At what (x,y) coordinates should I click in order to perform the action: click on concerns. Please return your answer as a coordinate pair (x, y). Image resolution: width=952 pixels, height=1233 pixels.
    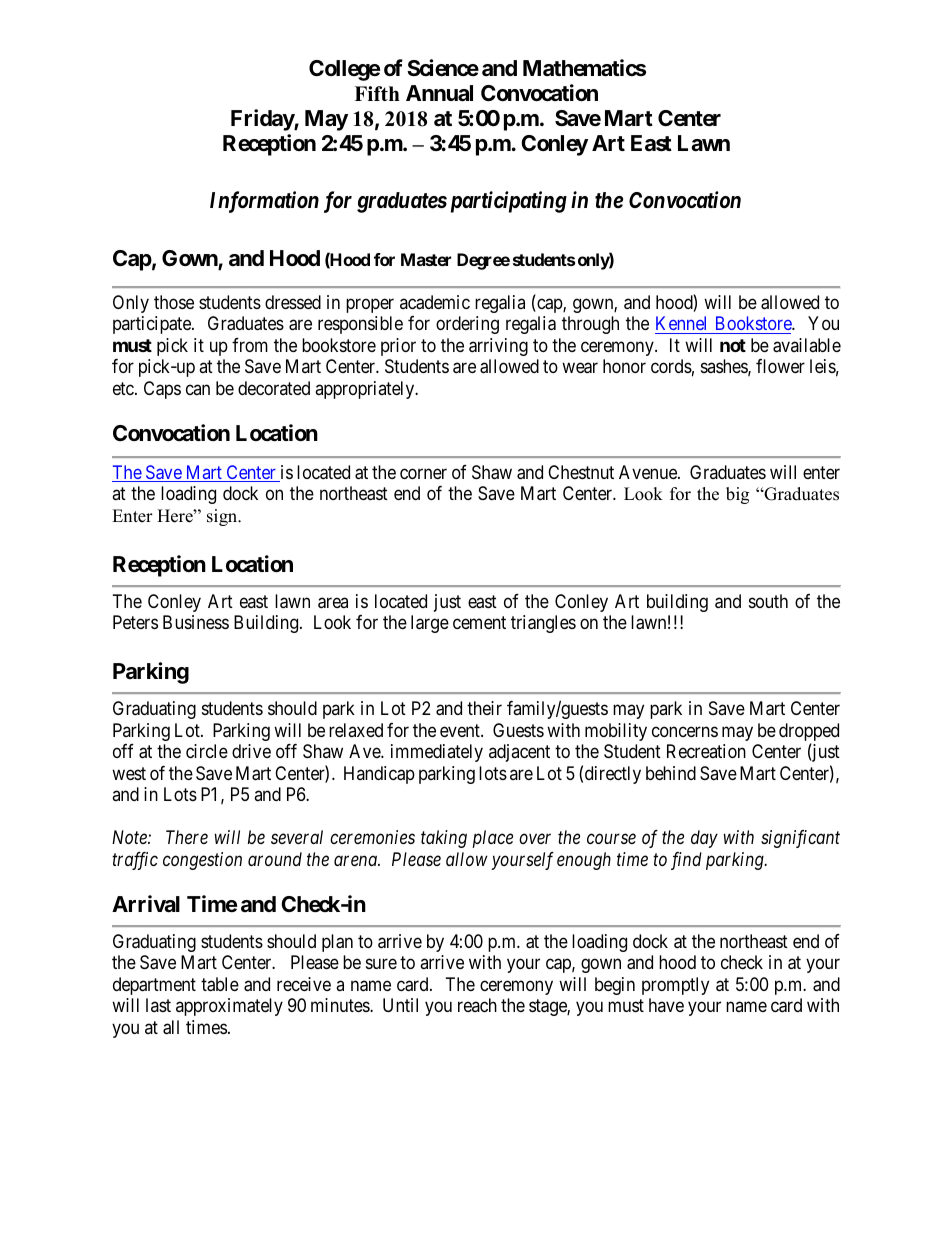
    Looking at the image, I should click on (685, 731).
